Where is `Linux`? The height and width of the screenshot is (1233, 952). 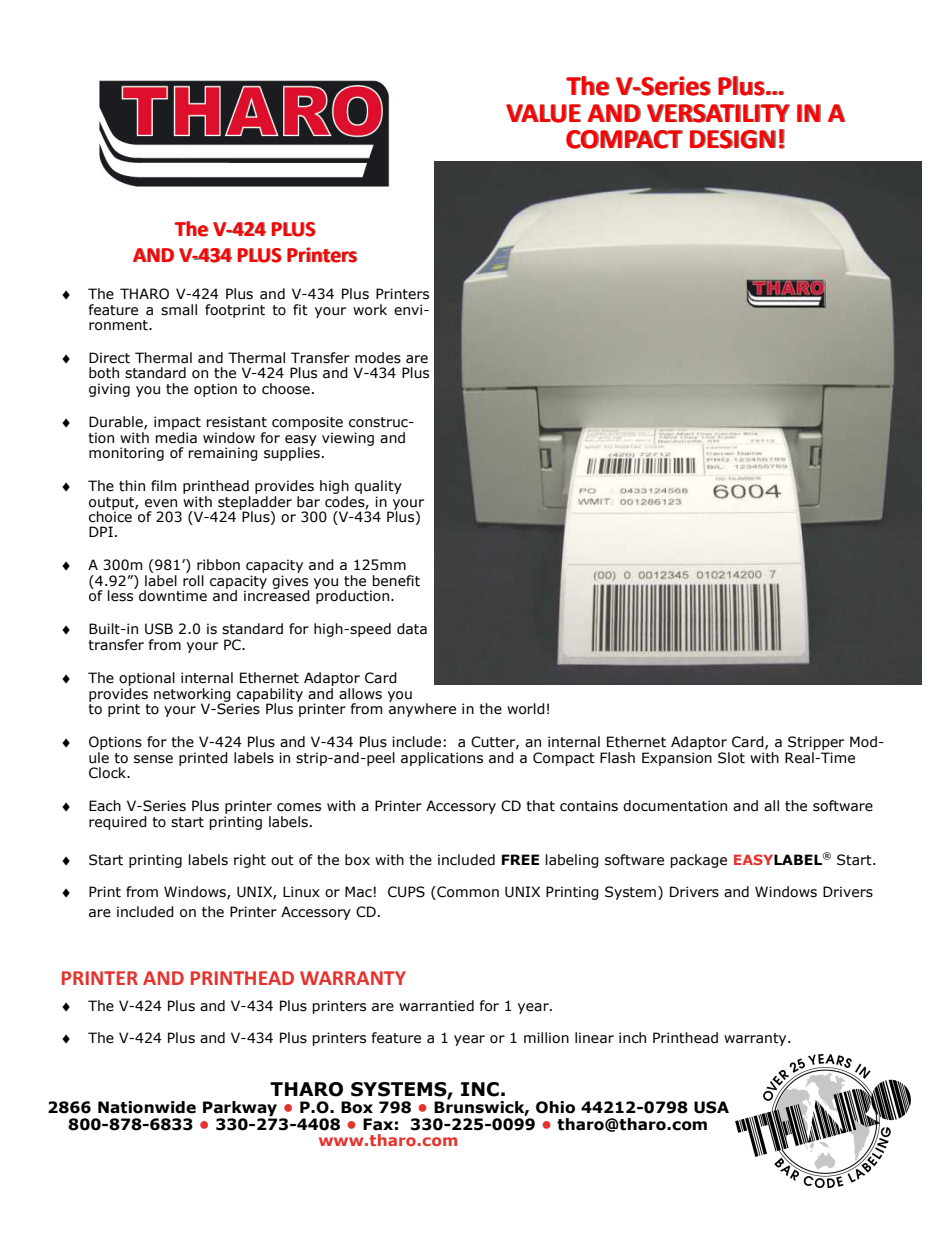 Linux is located at coordinates (301, 892).
